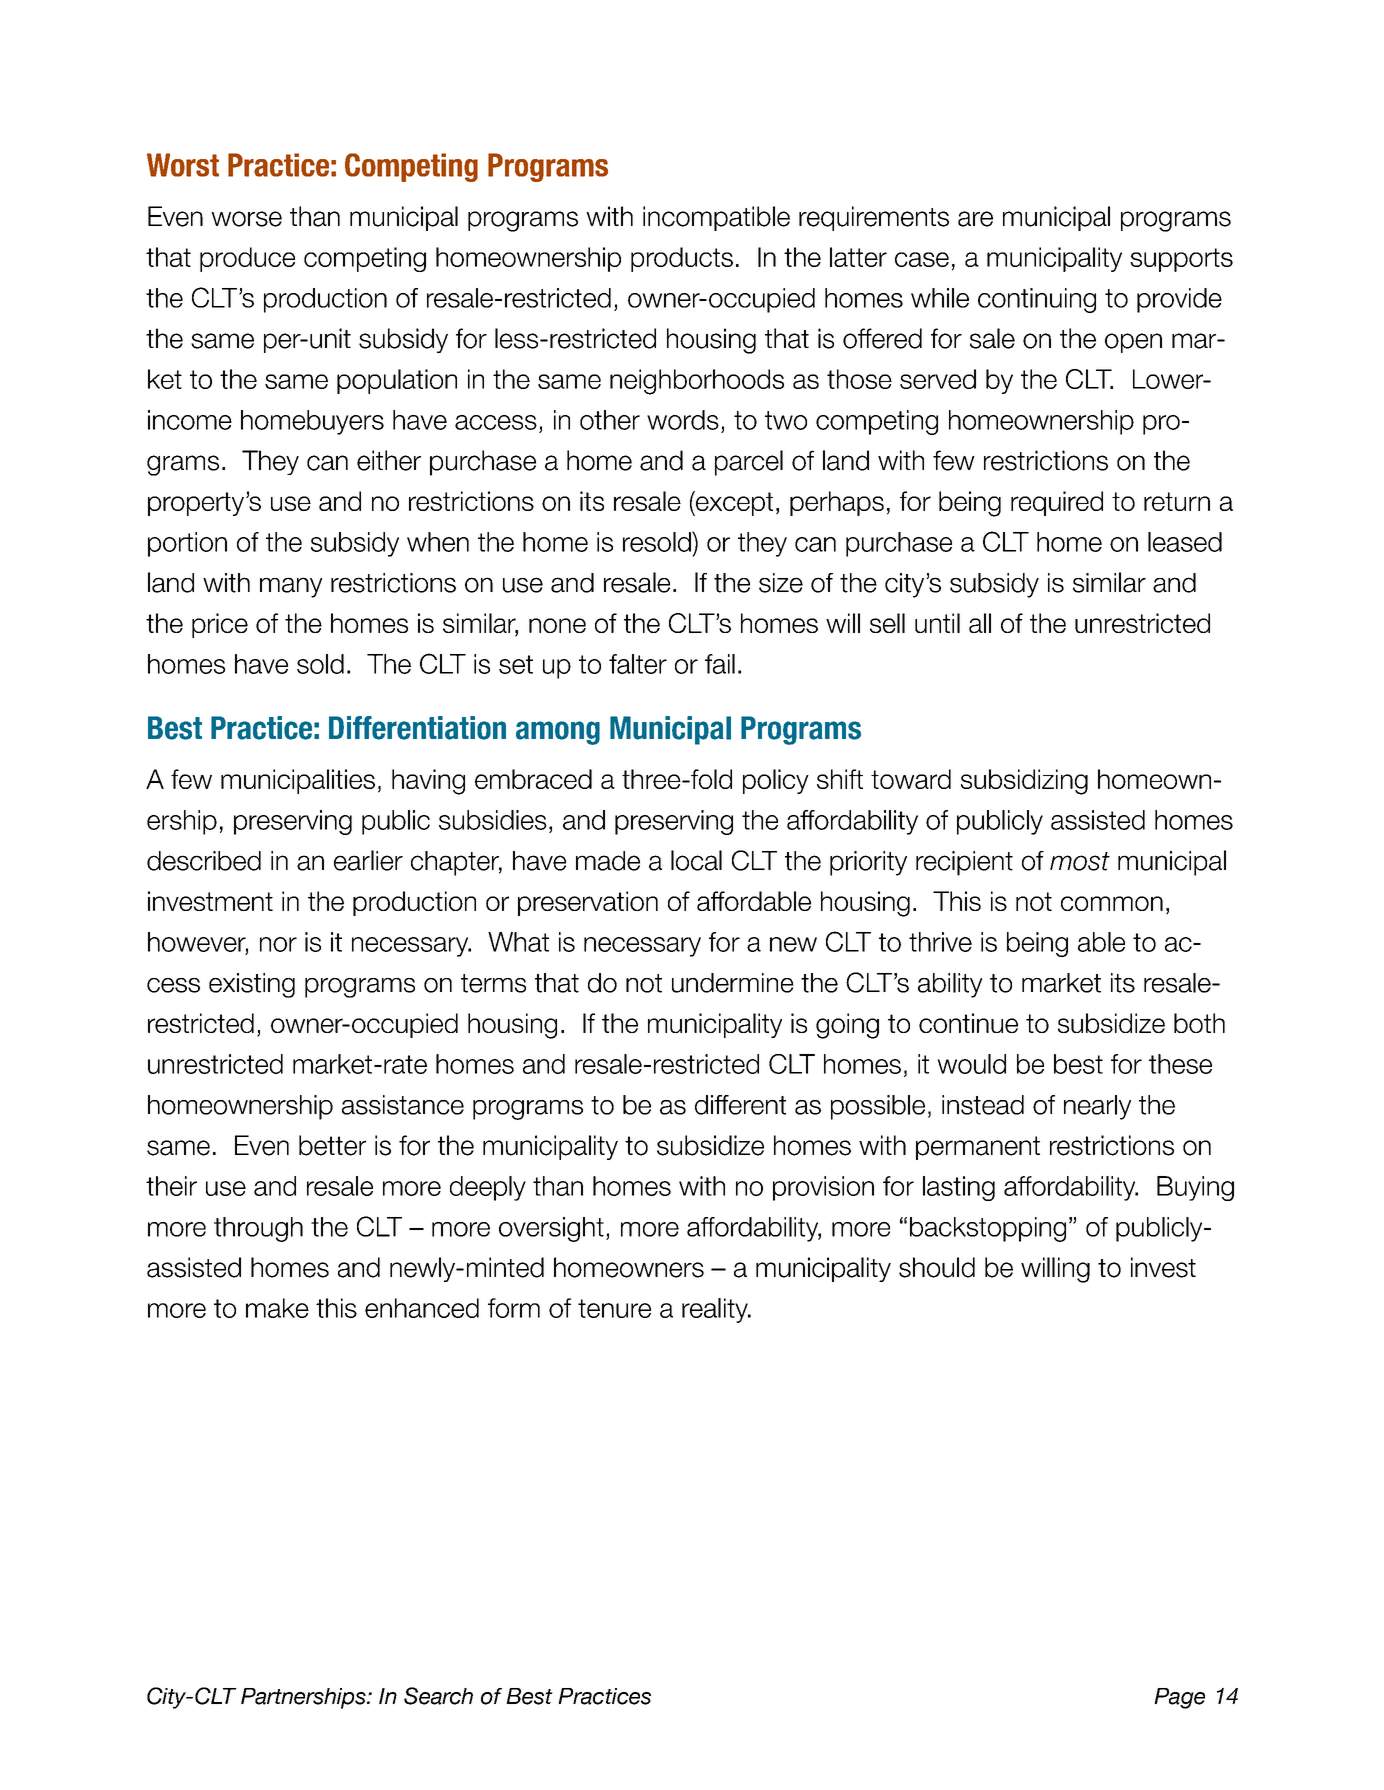 This page has width=1384, height=1790. Describe the element at coordinates (438, 1696) in the page. I see `Search` at that location.
